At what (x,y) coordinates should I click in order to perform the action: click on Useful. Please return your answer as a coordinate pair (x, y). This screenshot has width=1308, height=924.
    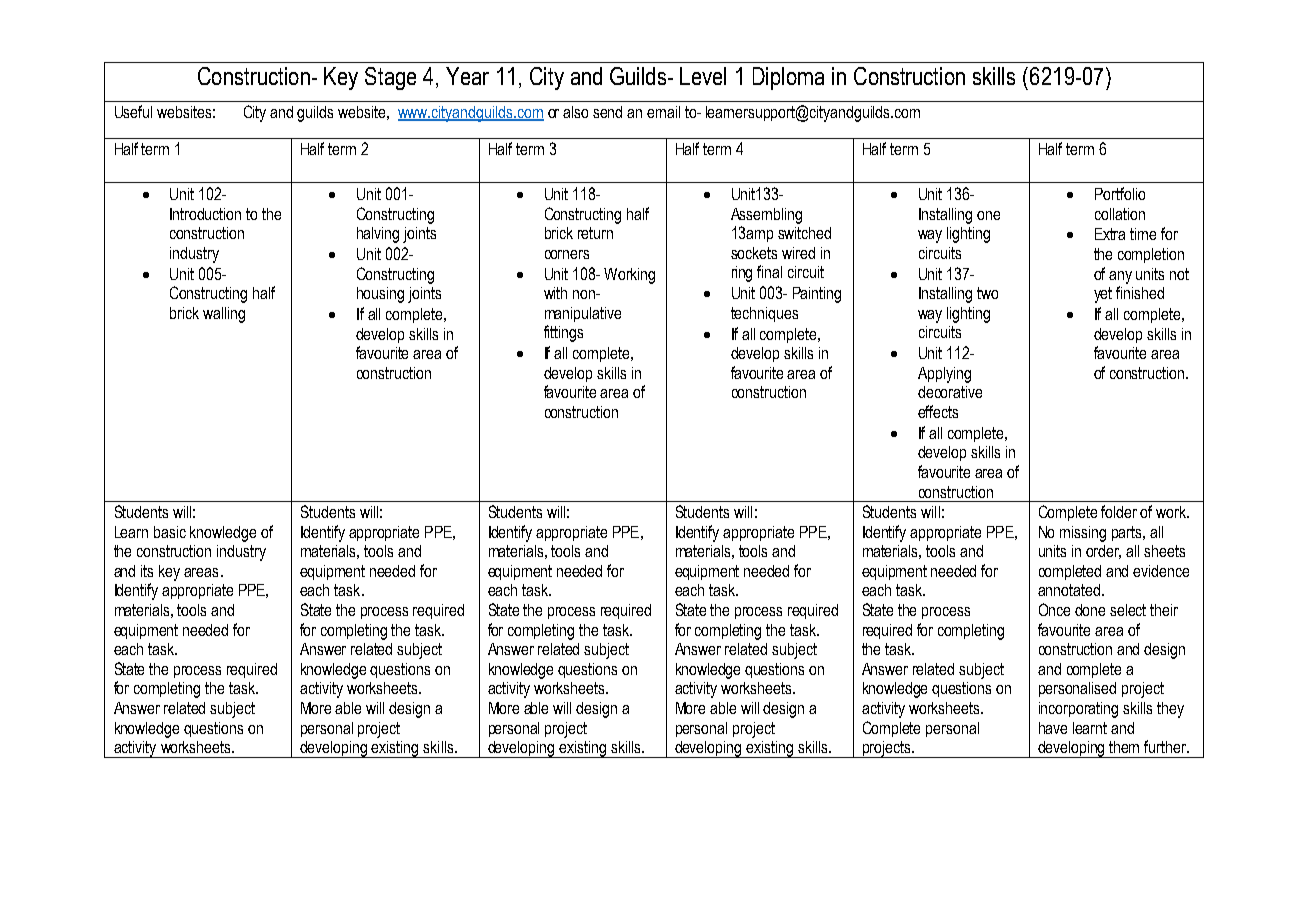
    Looking at the image, I should click on (133, 111).
